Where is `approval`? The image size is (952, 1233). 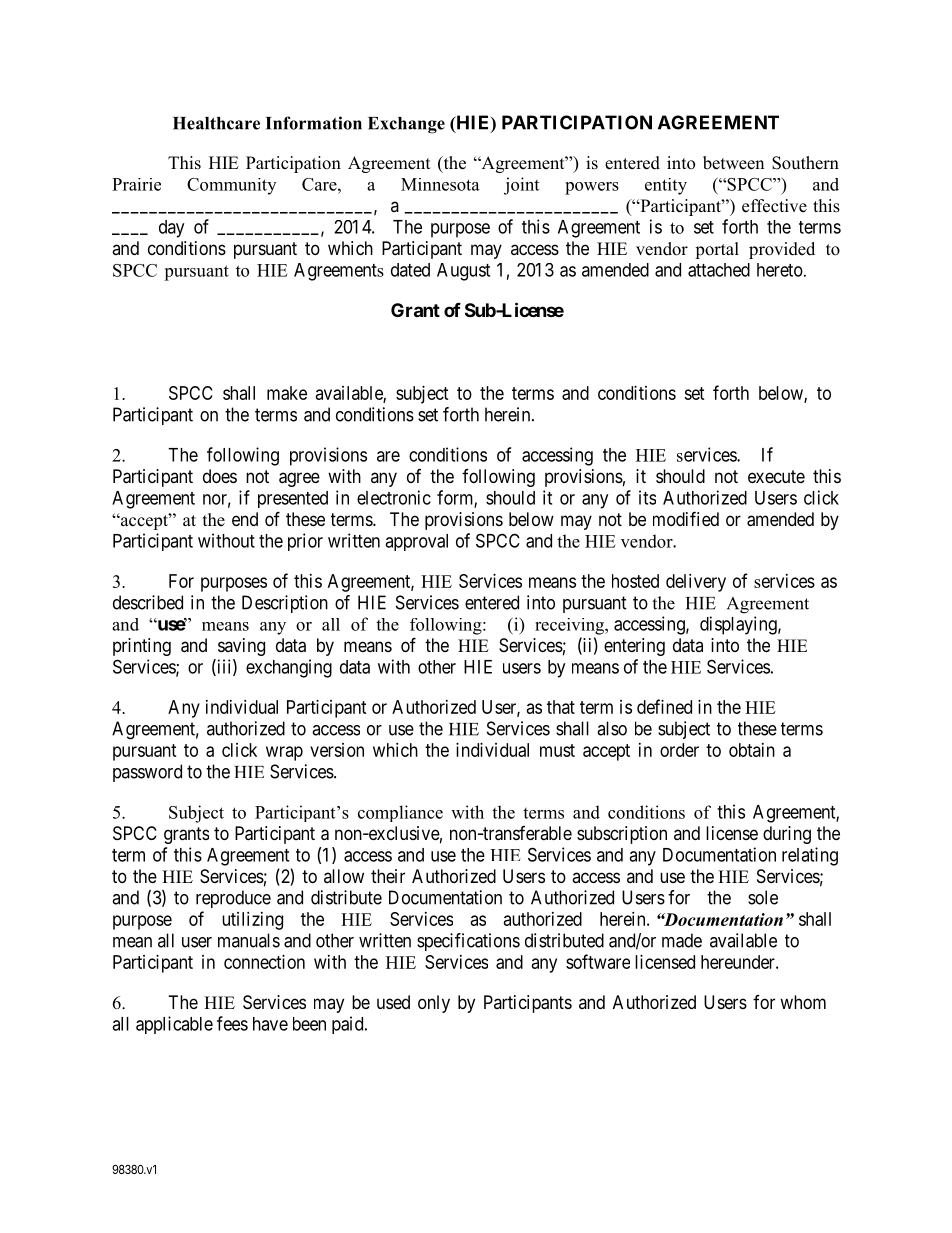
approval is located at coordinates (416, 542).
